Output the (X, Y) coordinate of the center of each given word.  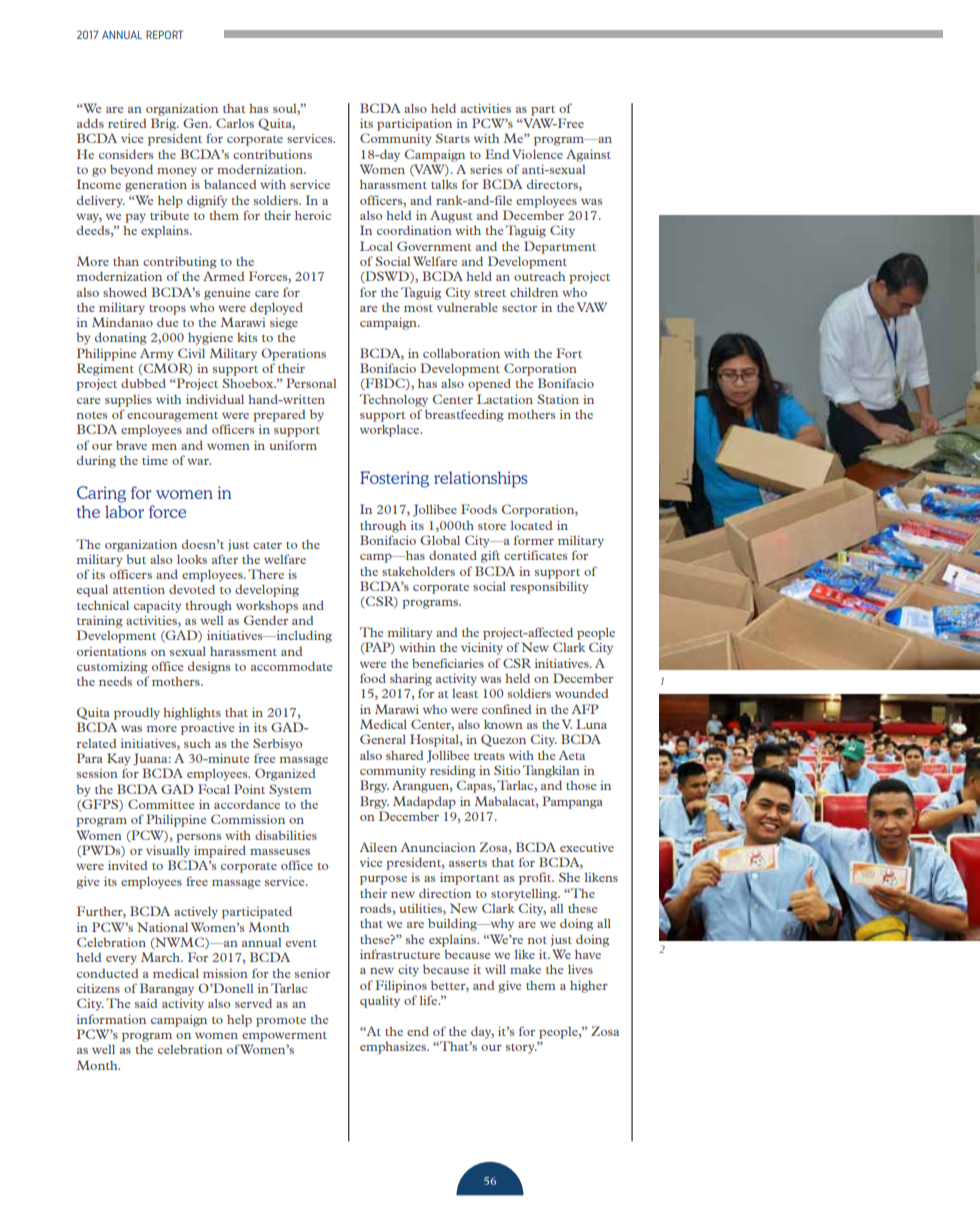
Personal (311, 383)
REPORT (164, 34)
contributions (272, 154)
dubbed (143, 383)
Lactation (505, 399)
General (383, 739)
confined (507, 709)
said (146, 1003)
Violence (537, 154)
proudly (137, 713)
